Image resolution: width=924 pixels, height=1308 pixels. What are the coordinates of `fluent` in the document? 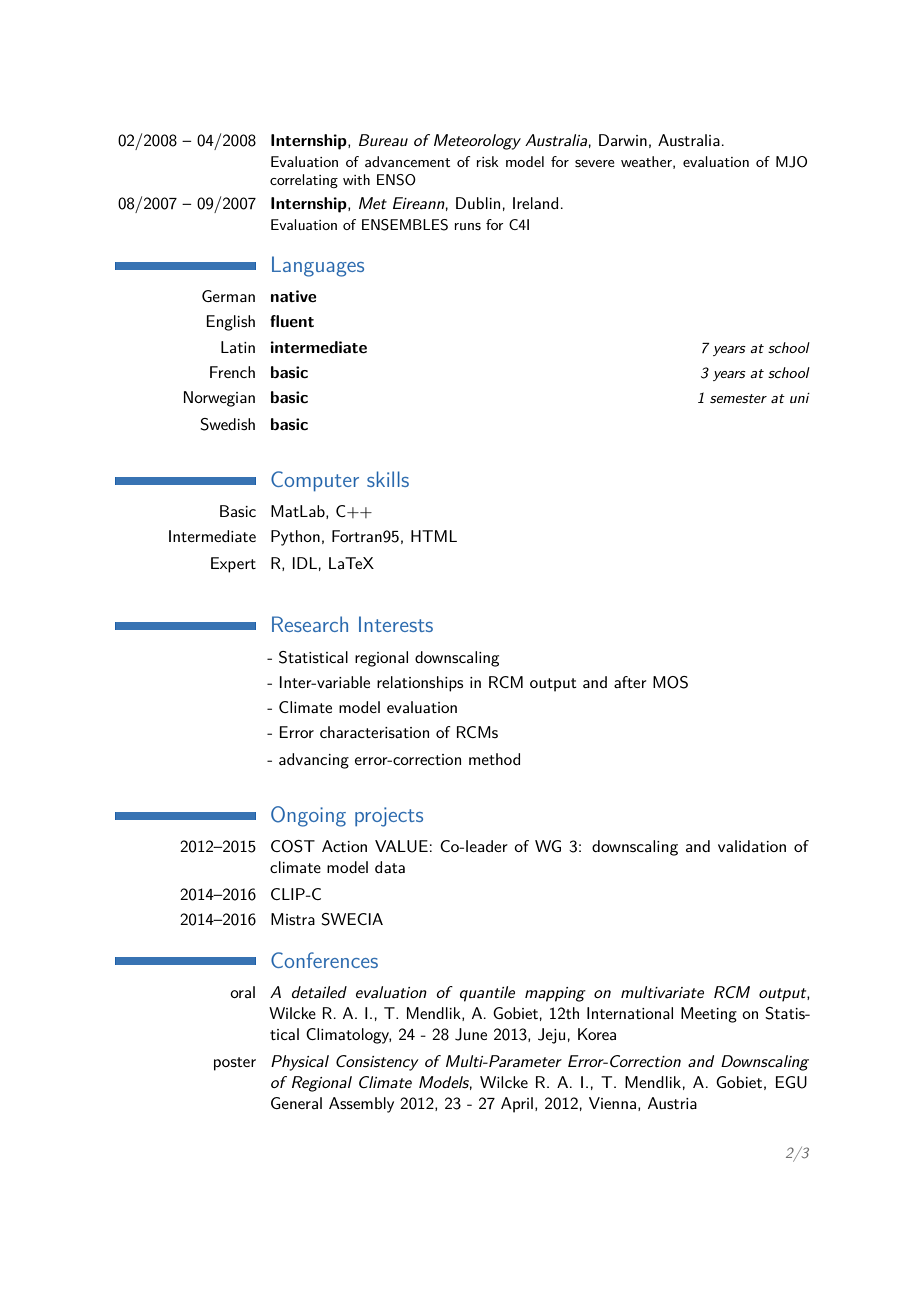 It's located at (292, 321).
